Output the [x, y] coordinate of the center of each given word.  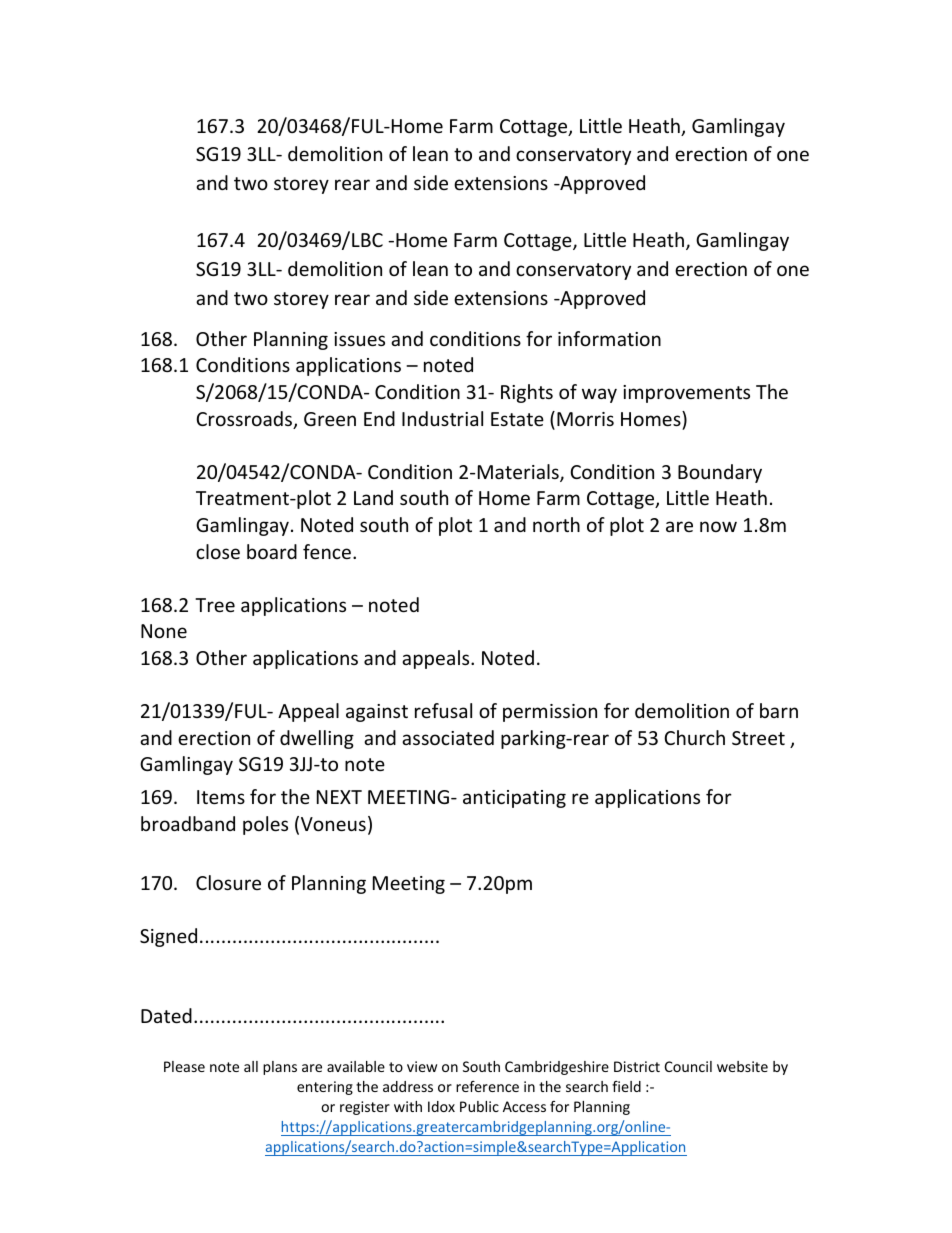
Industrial [442, 418]
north [556, 524]
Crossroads [245, 420]
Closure [228, 882]
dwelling [317, 739]
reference [487, 1086]
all [251, 1066]
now [718, 526]
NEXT [339, 797]
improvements [686, 394]
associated [448, 737]
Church [694, 737]
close [218, 551]
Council [688, 1066]
